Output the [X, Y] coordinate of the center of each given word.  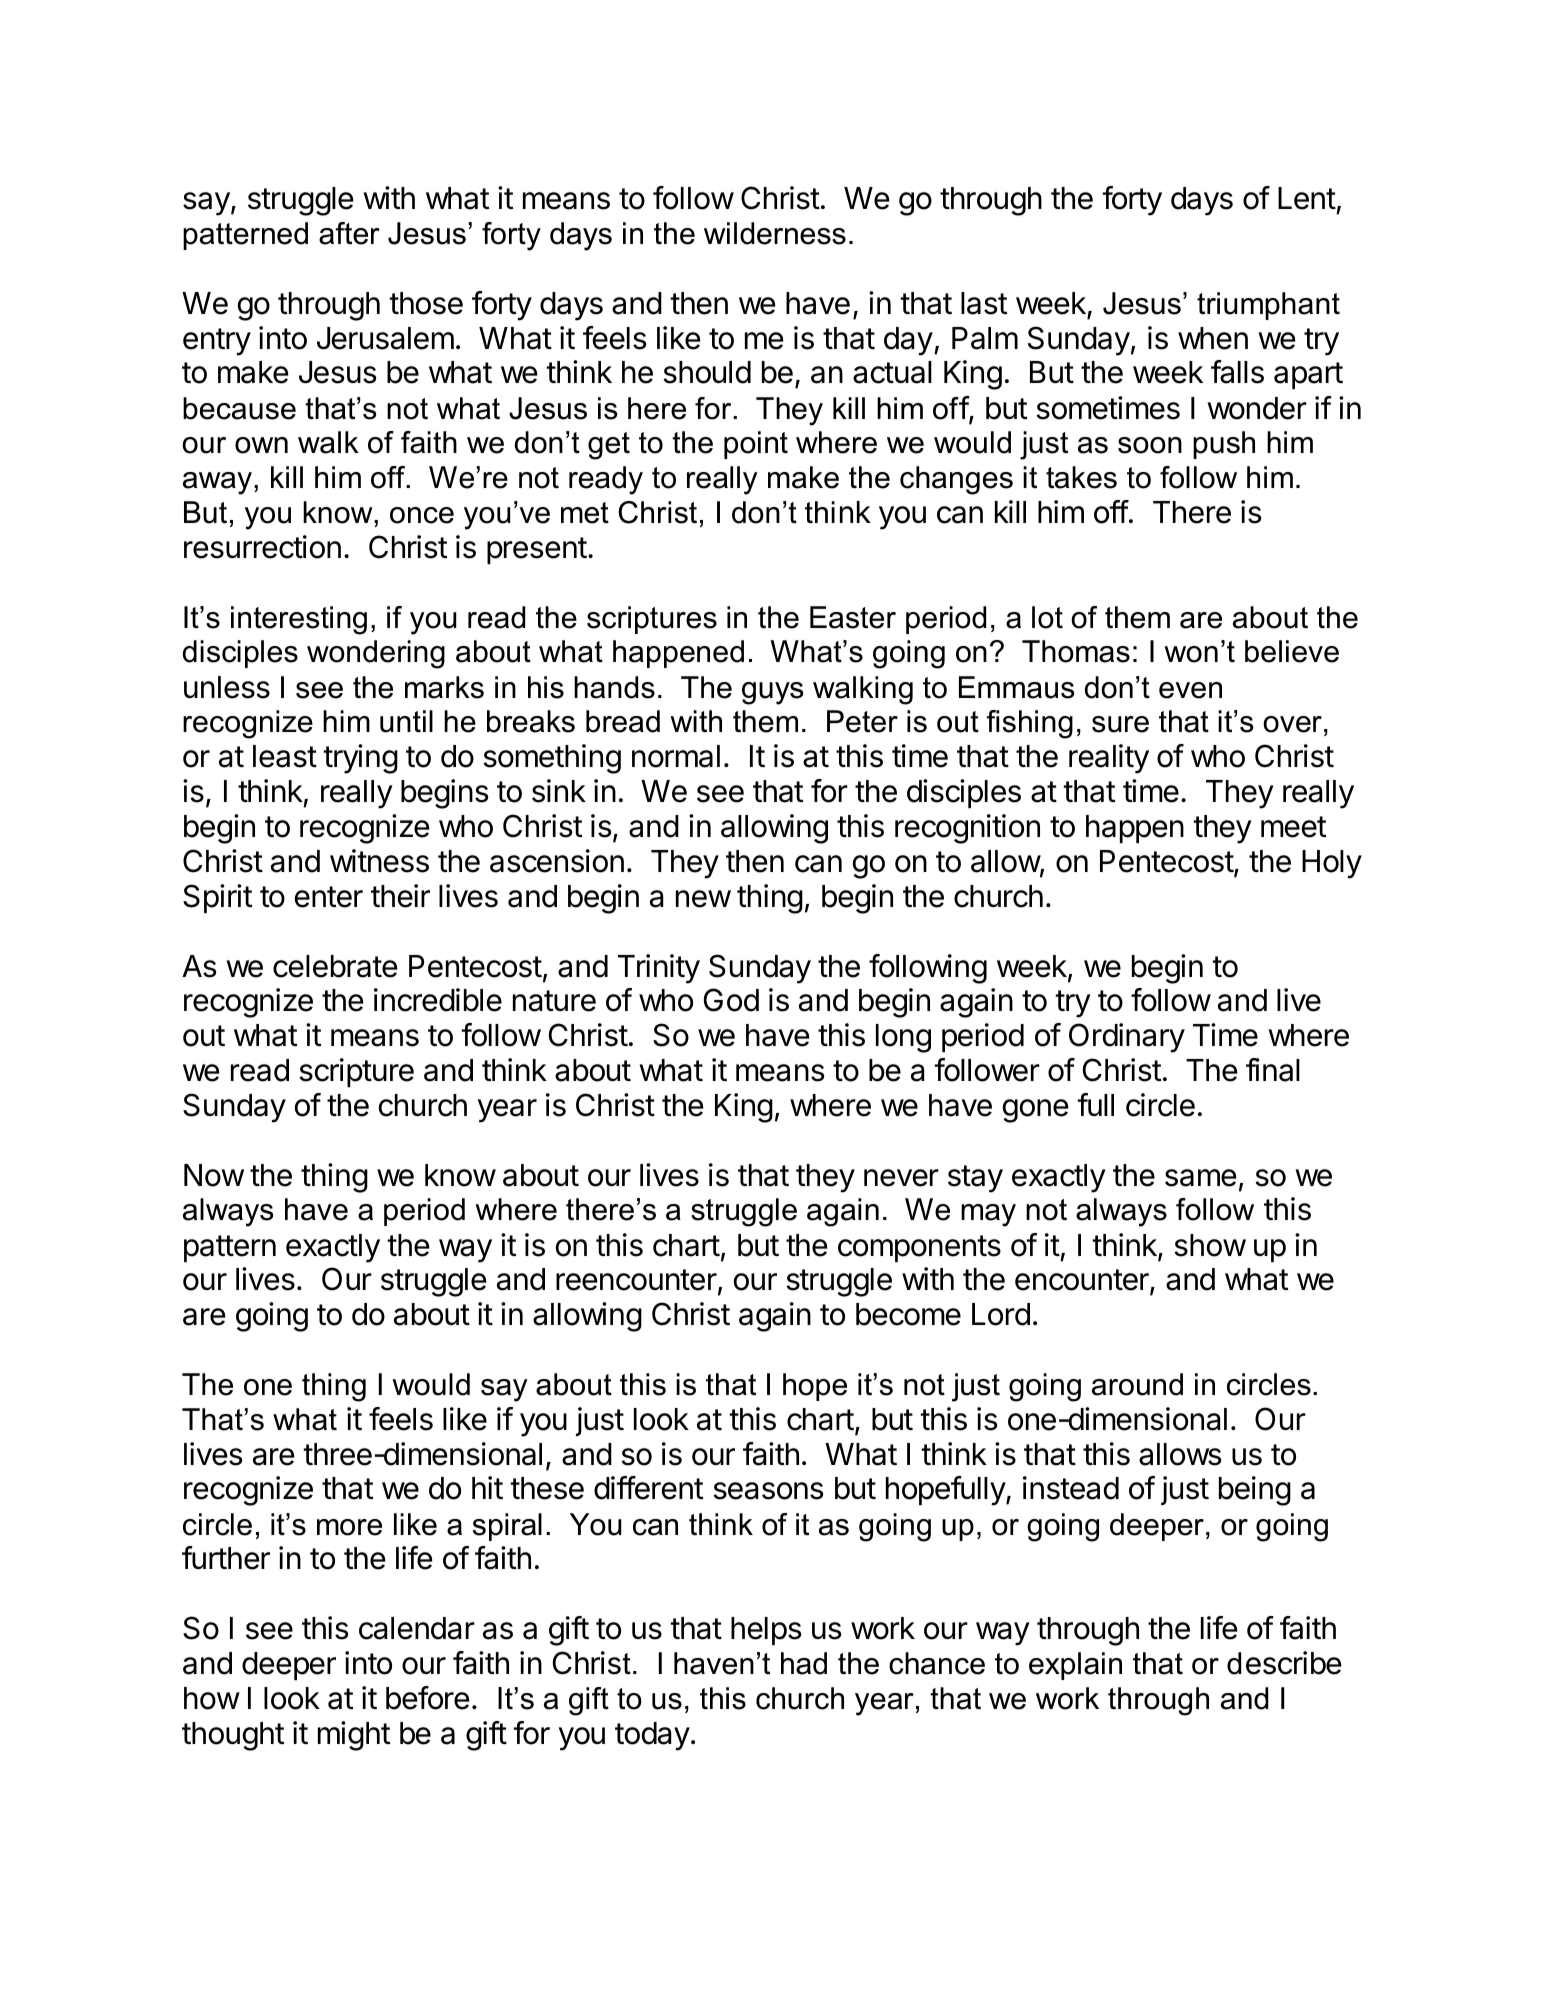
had [804, 1663]
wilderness [775, 233]
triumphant [1268, 306]
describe [1284, 1663]
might [354, 1736]
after [349, 233]
